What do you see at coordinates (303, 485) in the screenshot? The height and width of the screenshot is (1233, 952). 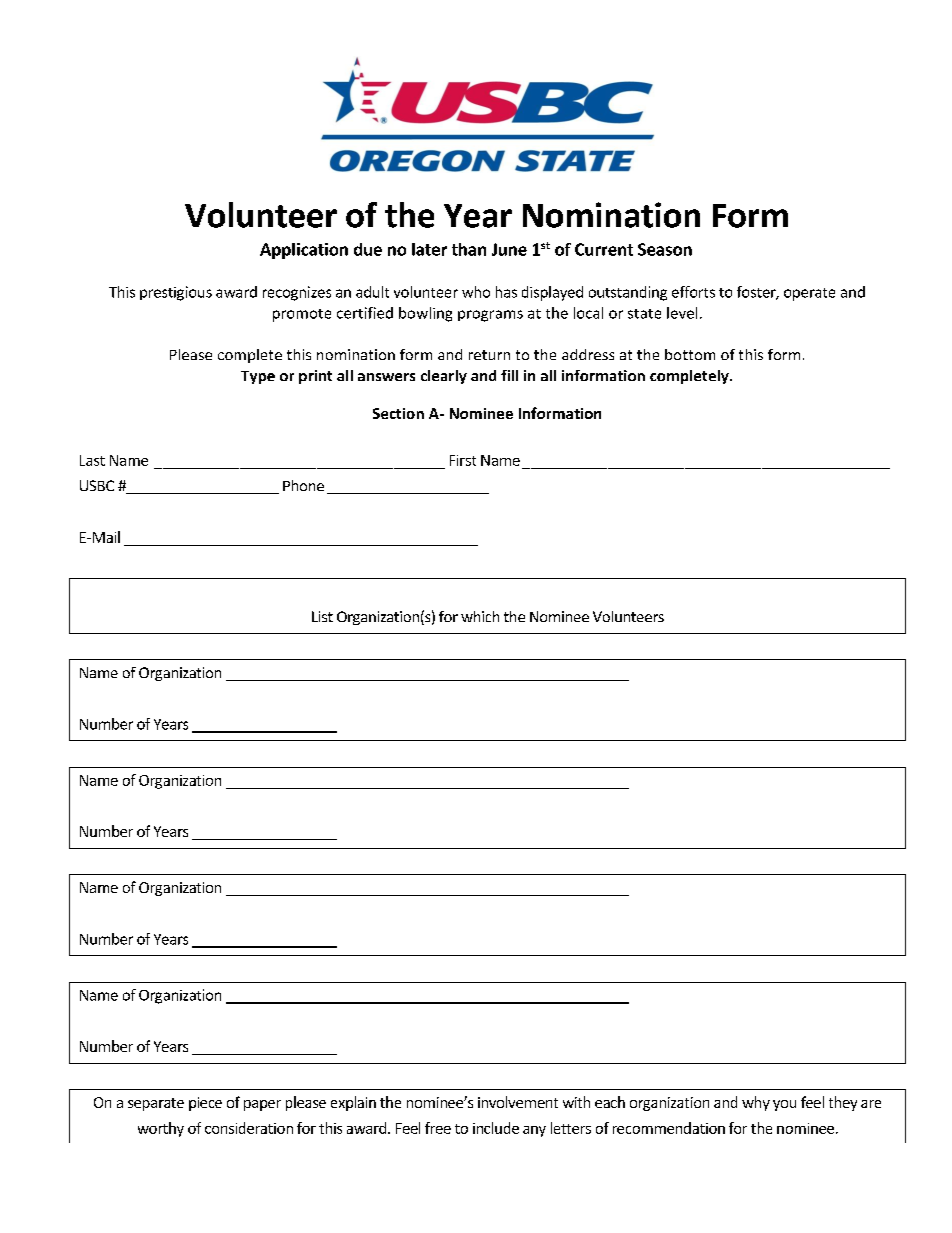 I see `Phone` at bounding box center [303, 485].
